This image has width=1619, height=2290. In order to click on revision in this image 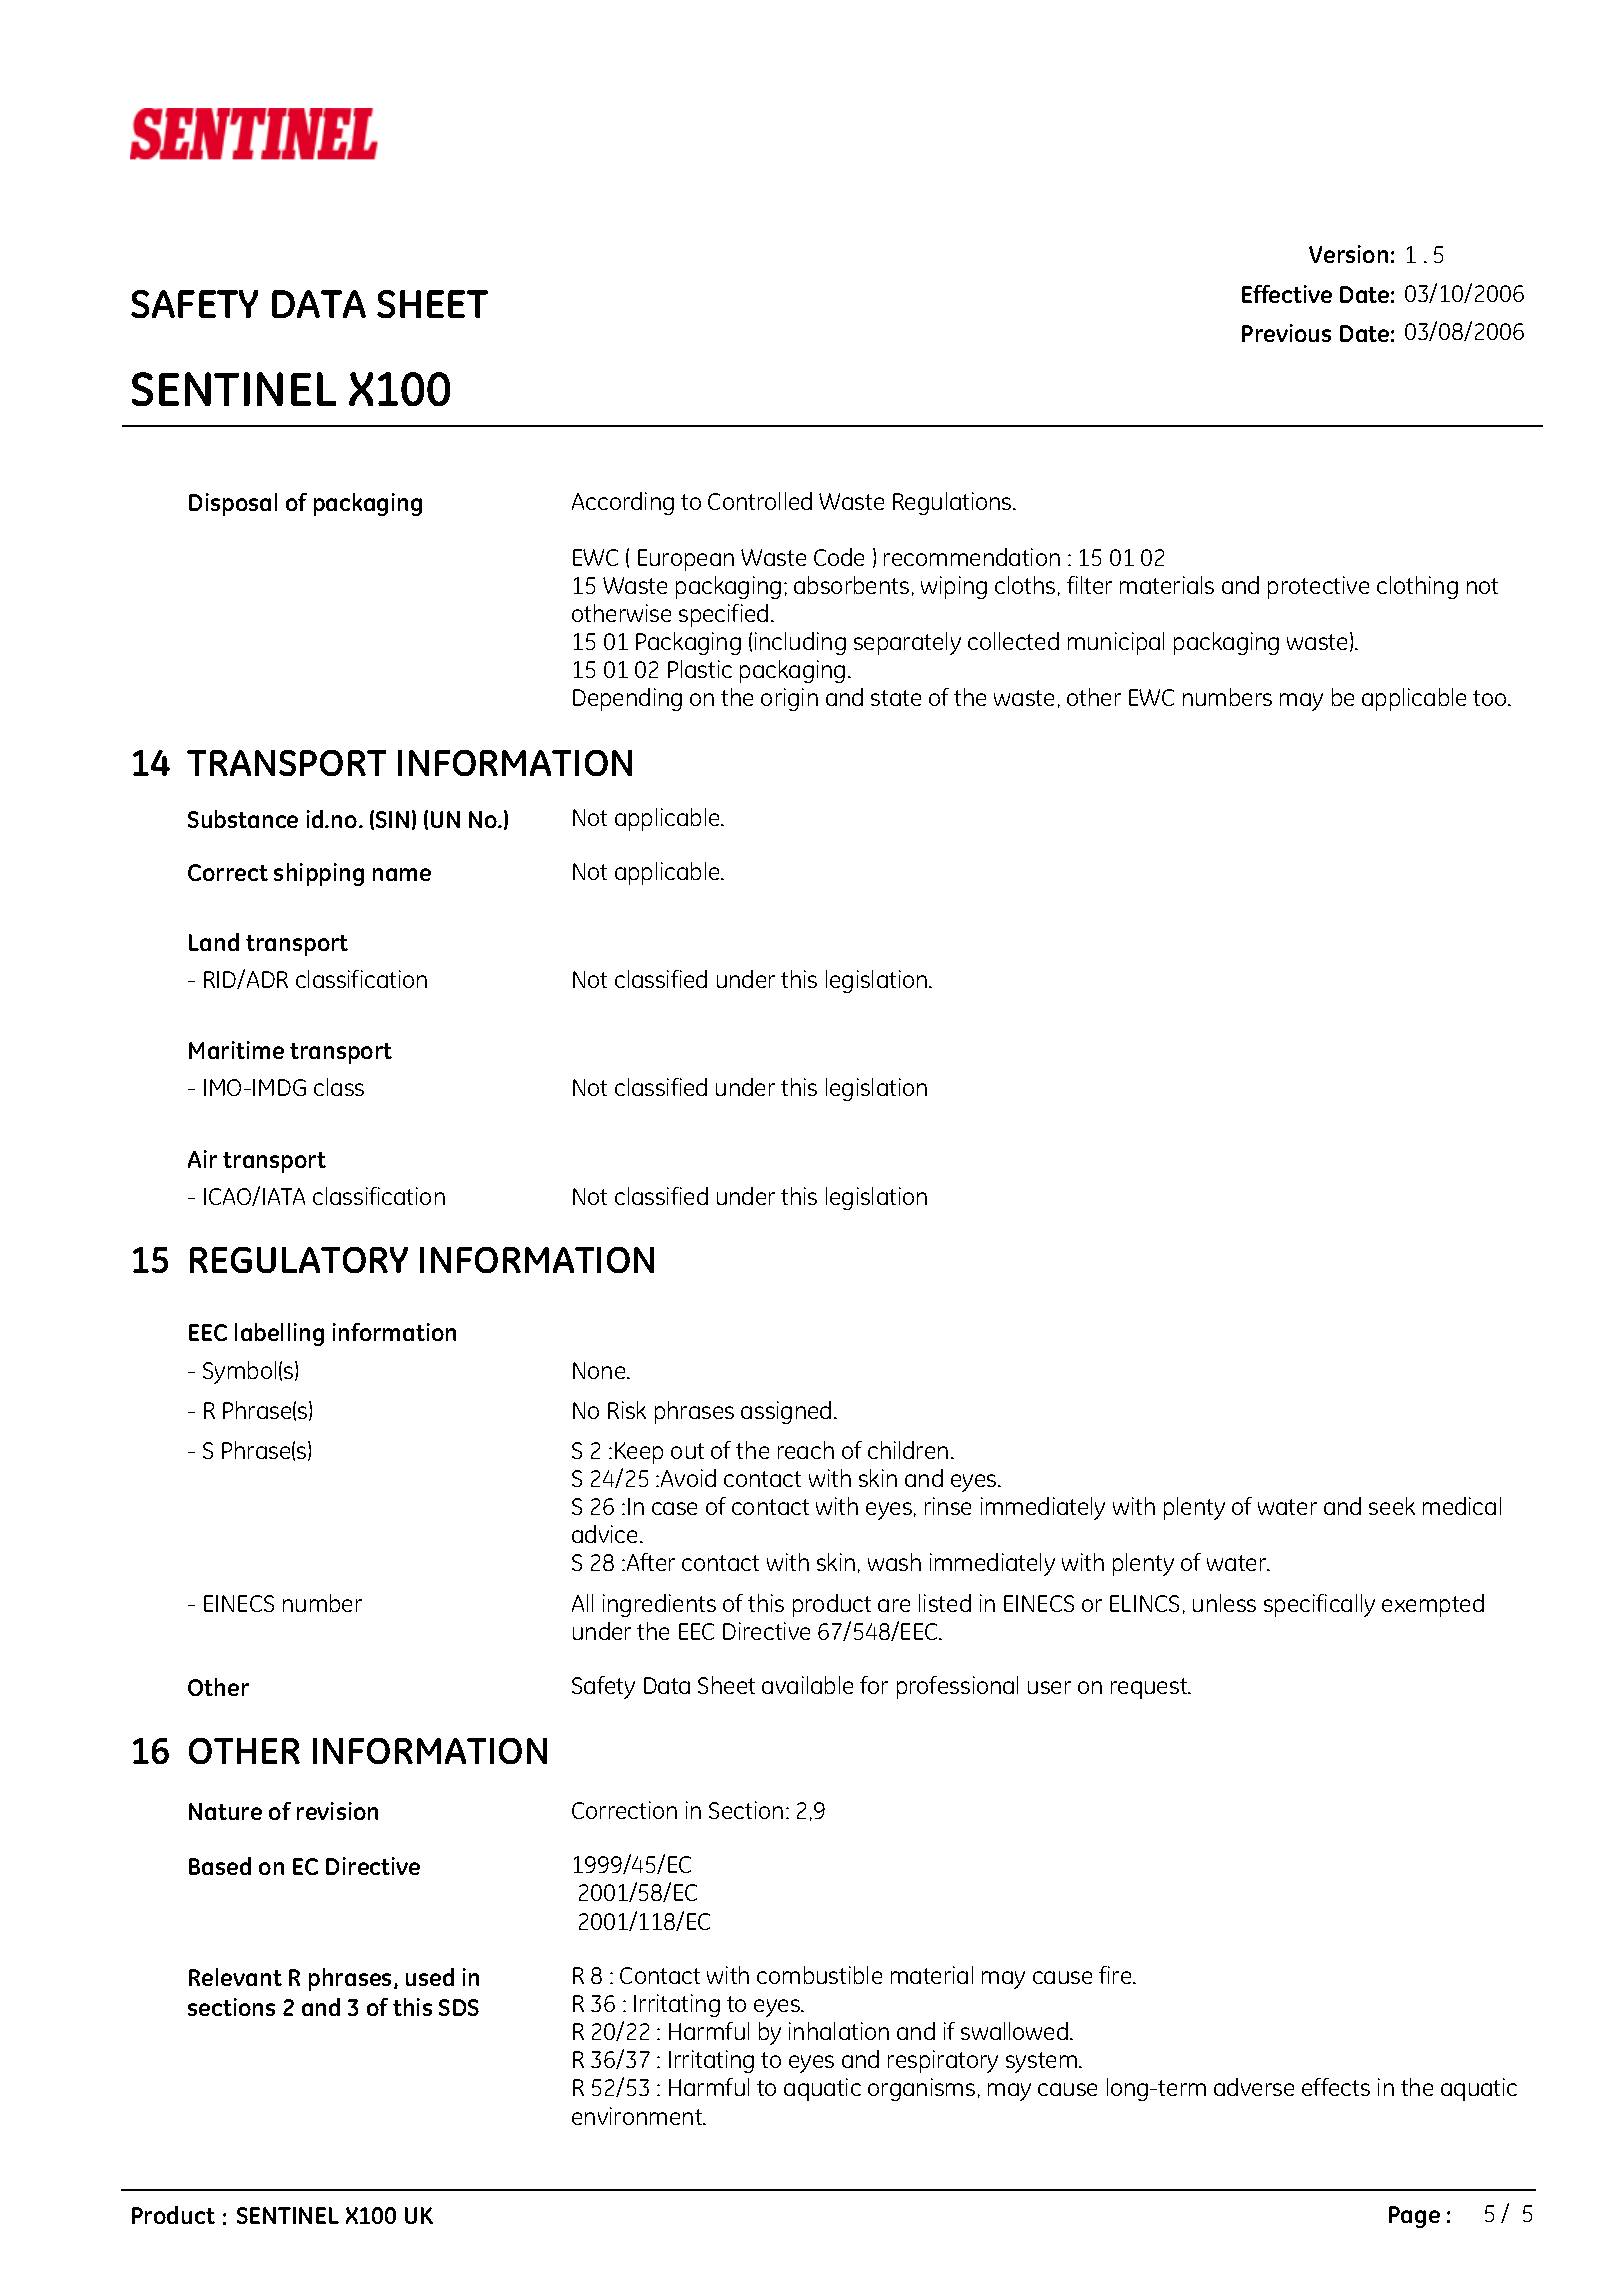, I will do `click(337, 1811)`.
